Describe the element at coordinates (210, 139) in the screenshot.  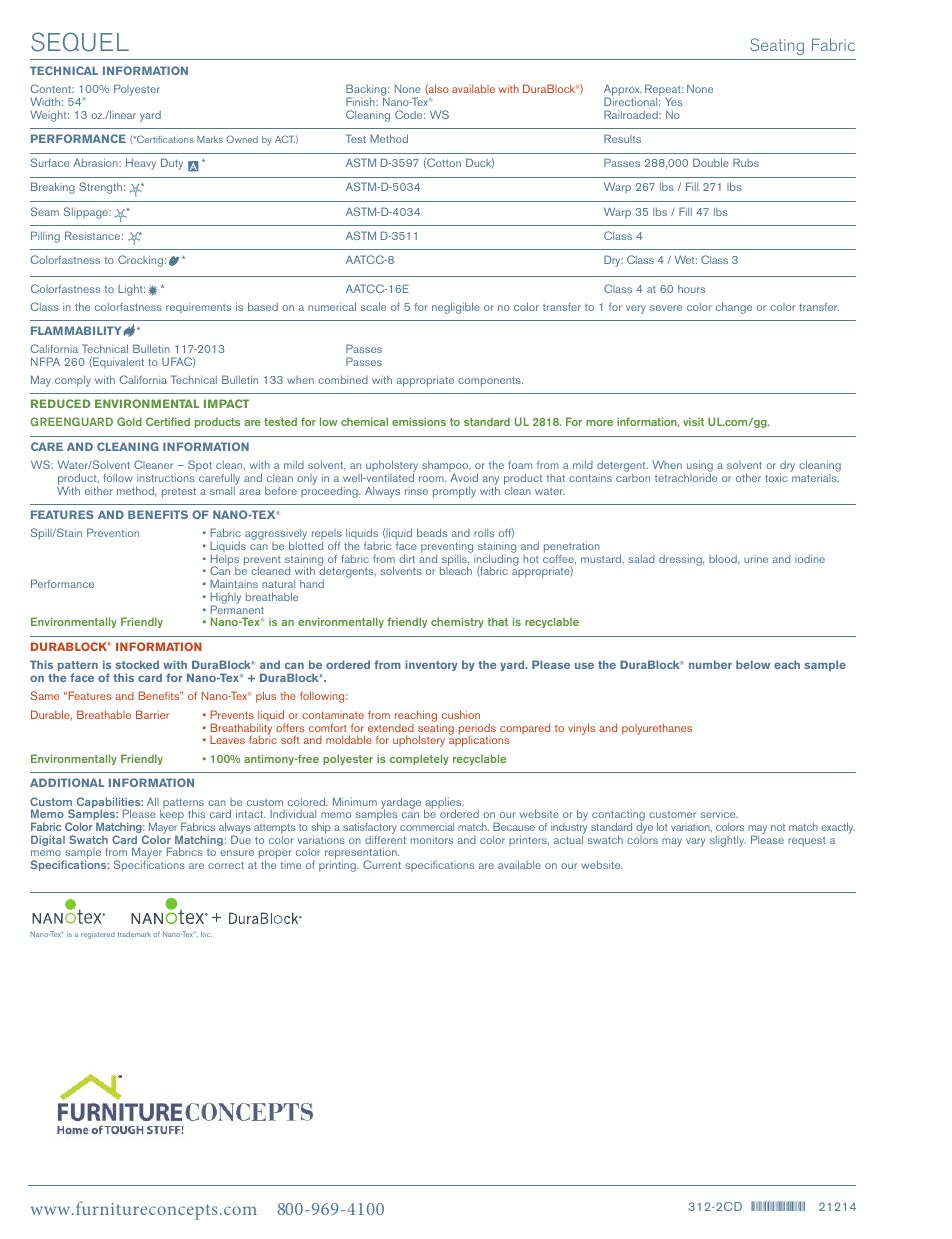
I see `Marks` at that location.
